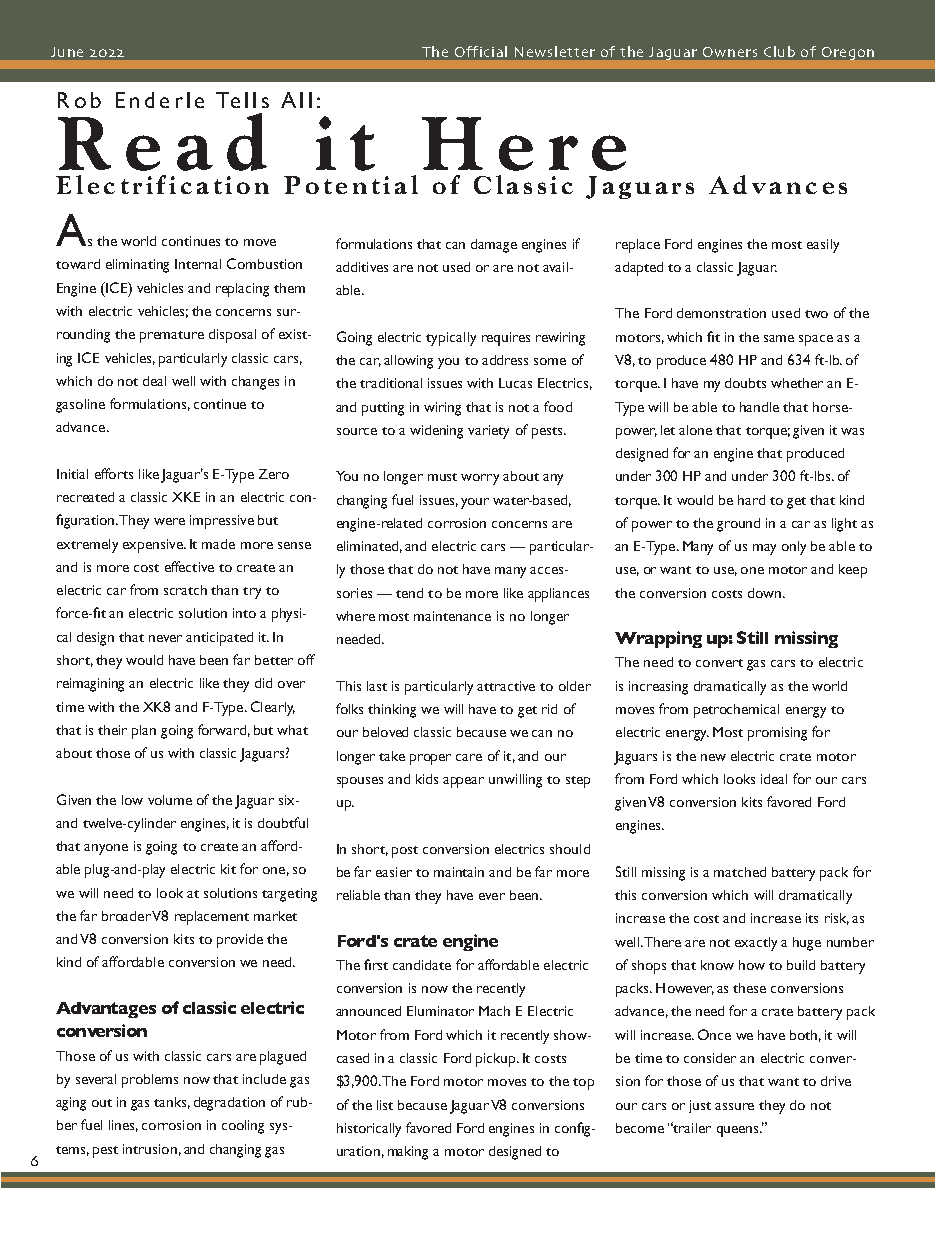  Describe the element at coordinates (766, 593) in the image. I see `down` at that location.
